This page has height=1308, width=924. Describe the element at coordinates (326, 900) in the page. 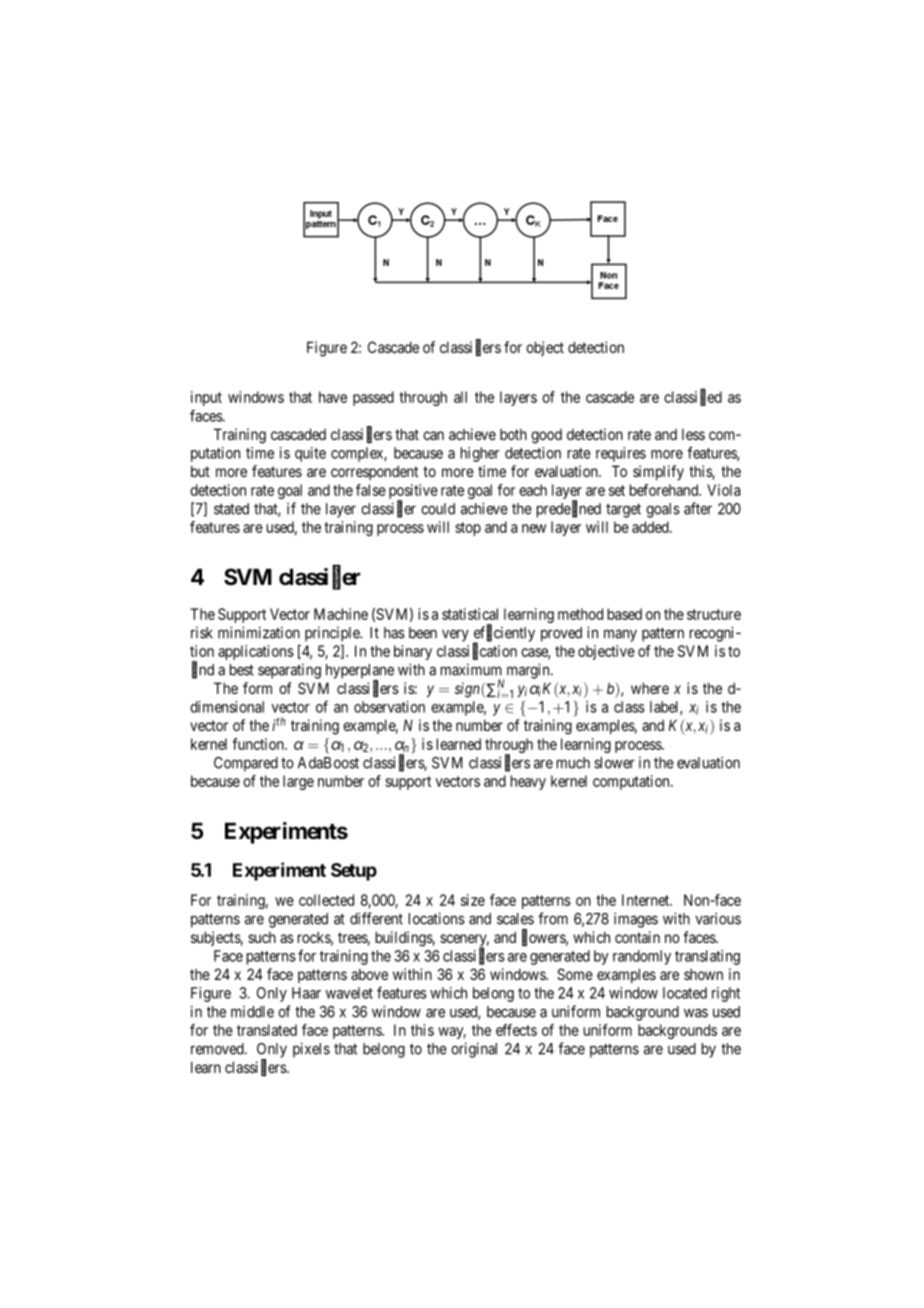

I see `collected` at that location.
